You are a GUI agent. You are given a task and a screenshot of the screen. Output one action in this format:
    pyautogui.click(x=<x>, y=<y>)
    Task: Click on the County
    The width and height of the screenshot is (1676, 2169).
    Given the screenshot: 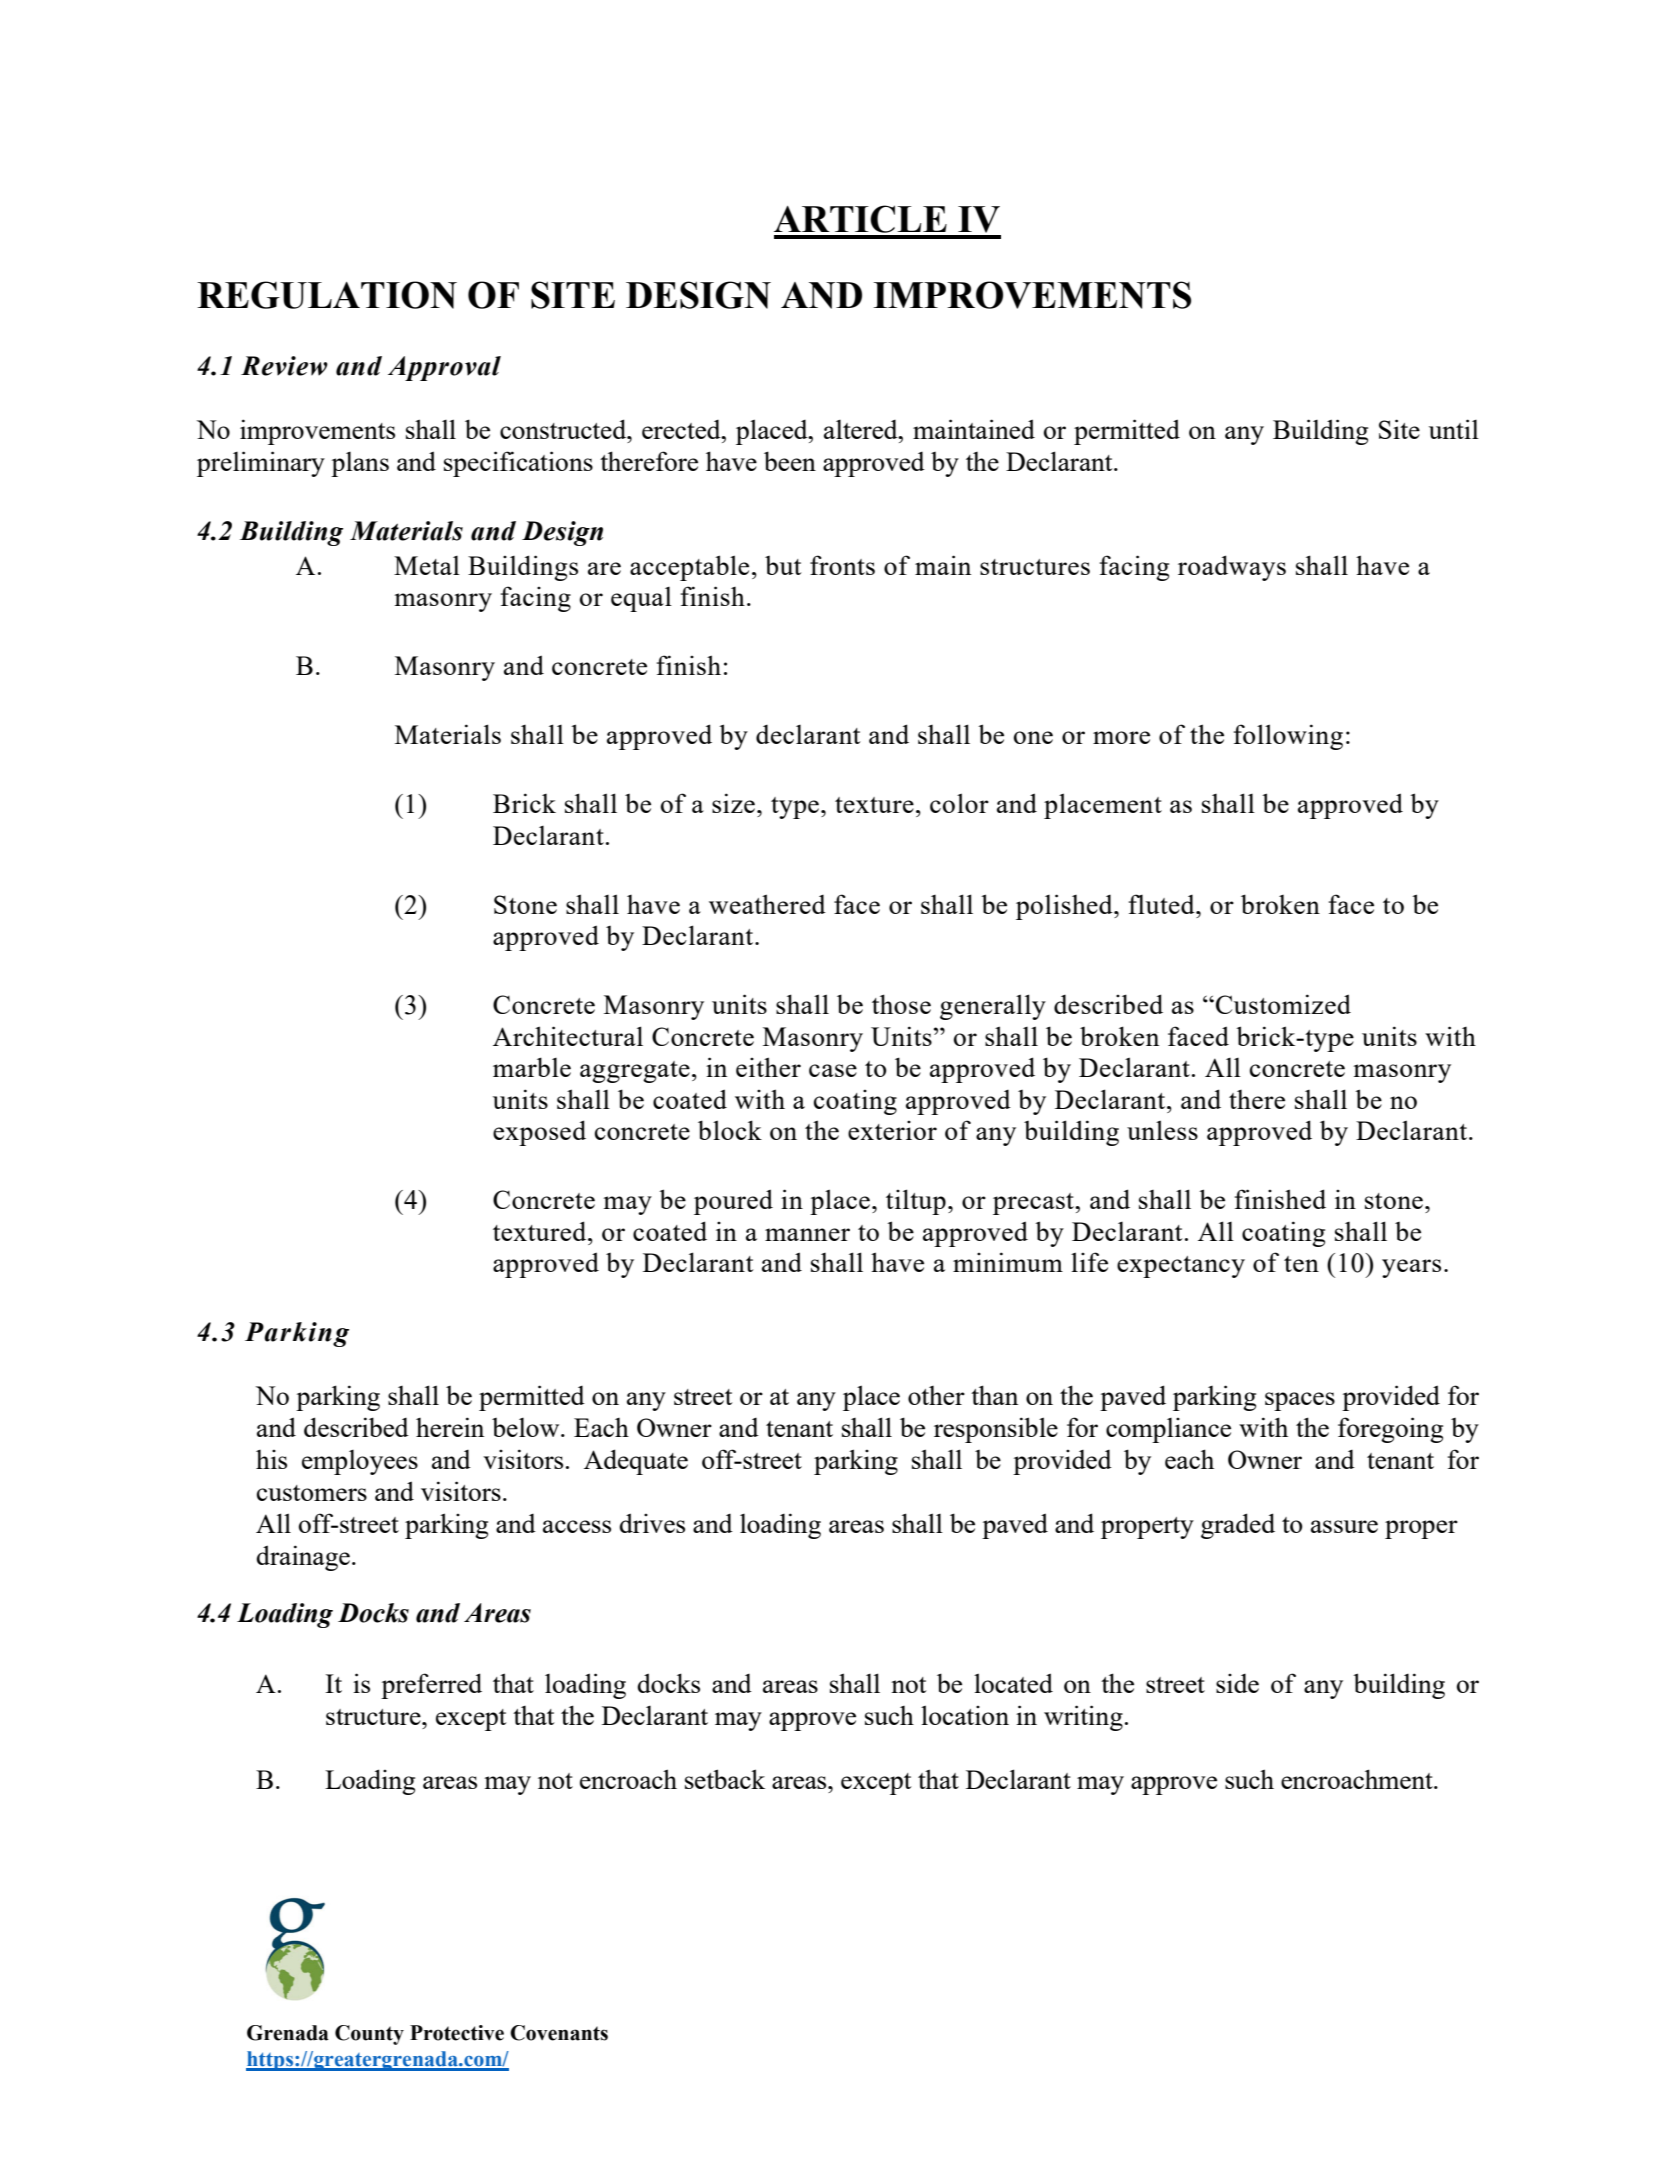 What is the action you would take?
    pyautogui.click(x=369, y=2035)
